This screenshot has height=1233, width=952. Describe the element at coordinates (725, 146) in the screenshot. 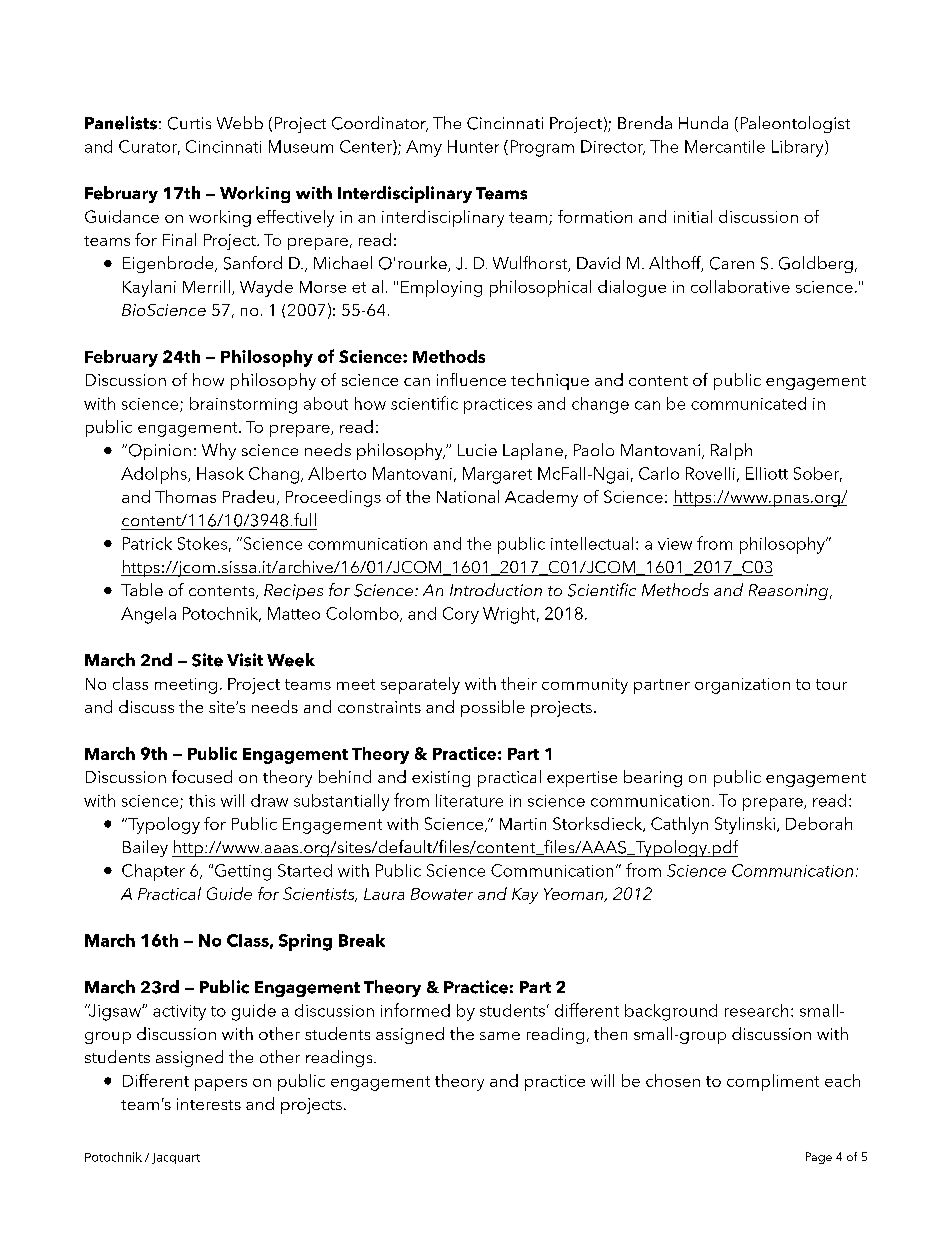

I see `Mercantile` at that location.
